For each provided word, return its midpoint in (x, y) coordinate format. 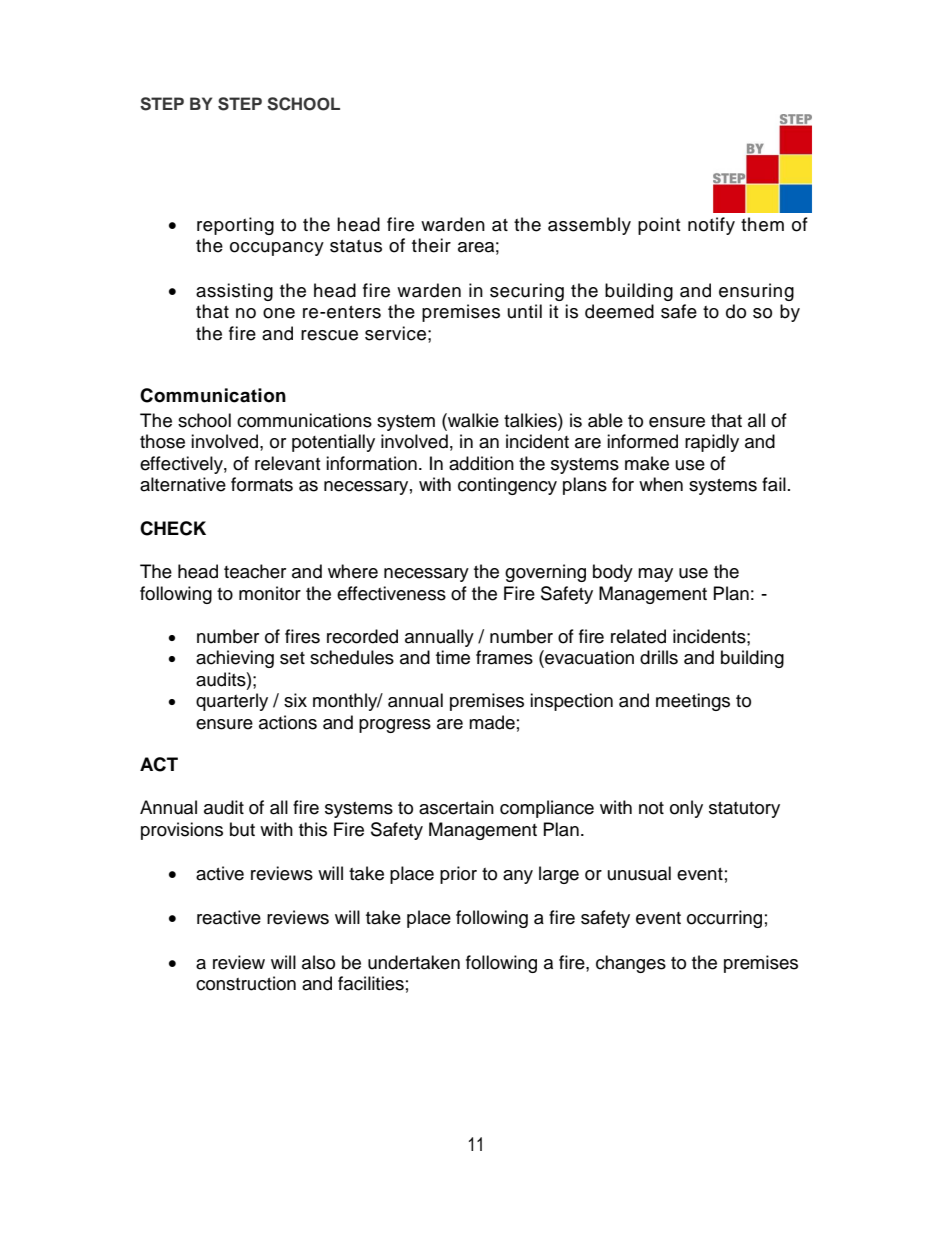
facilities (371, 983)
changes (631, 964)
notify (711, 226)
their (431, 245)
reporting (235, 226)
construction (246, 983)
